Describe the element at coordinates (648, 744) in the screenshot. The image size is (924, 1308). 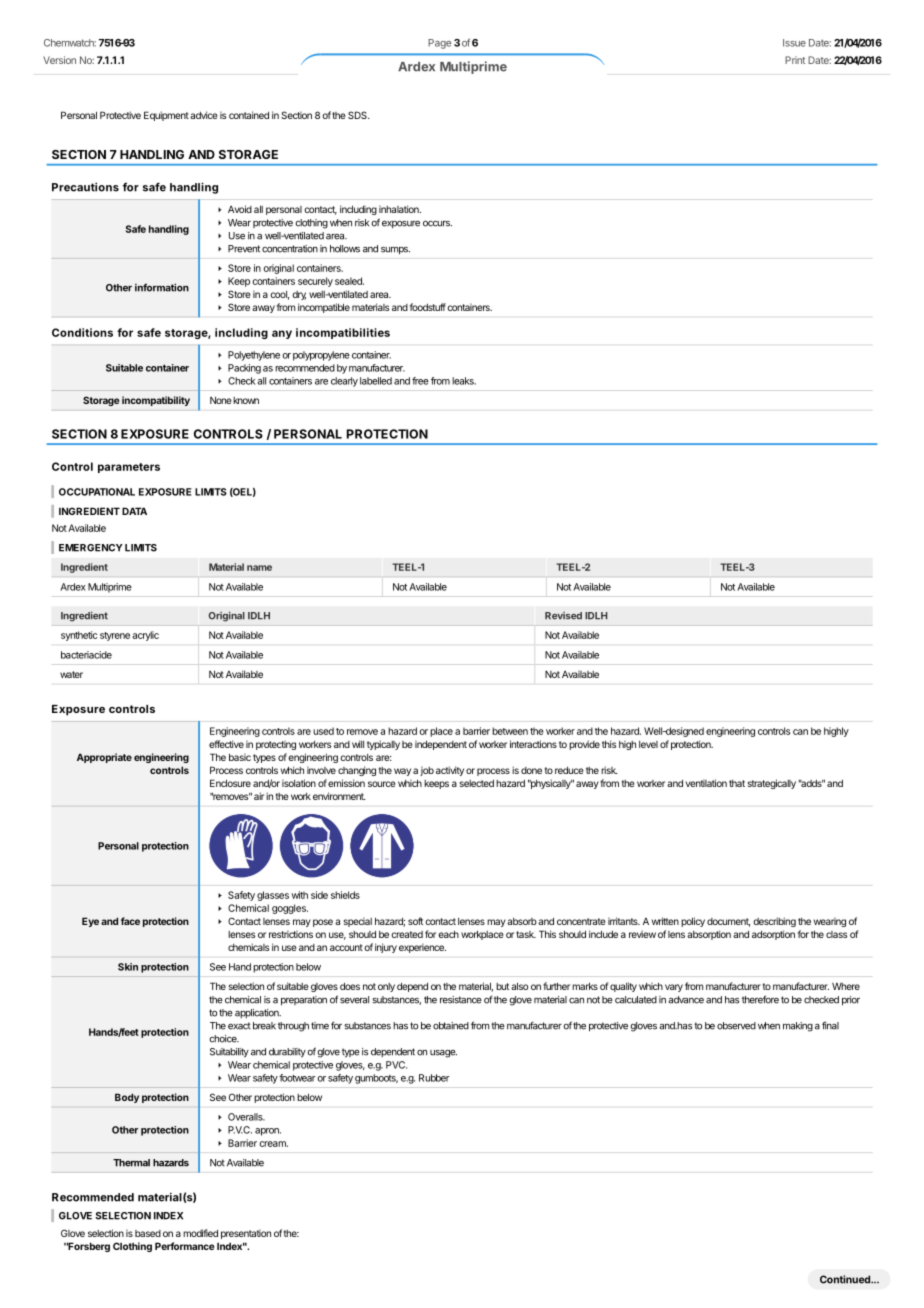
I see `level` at that location.
